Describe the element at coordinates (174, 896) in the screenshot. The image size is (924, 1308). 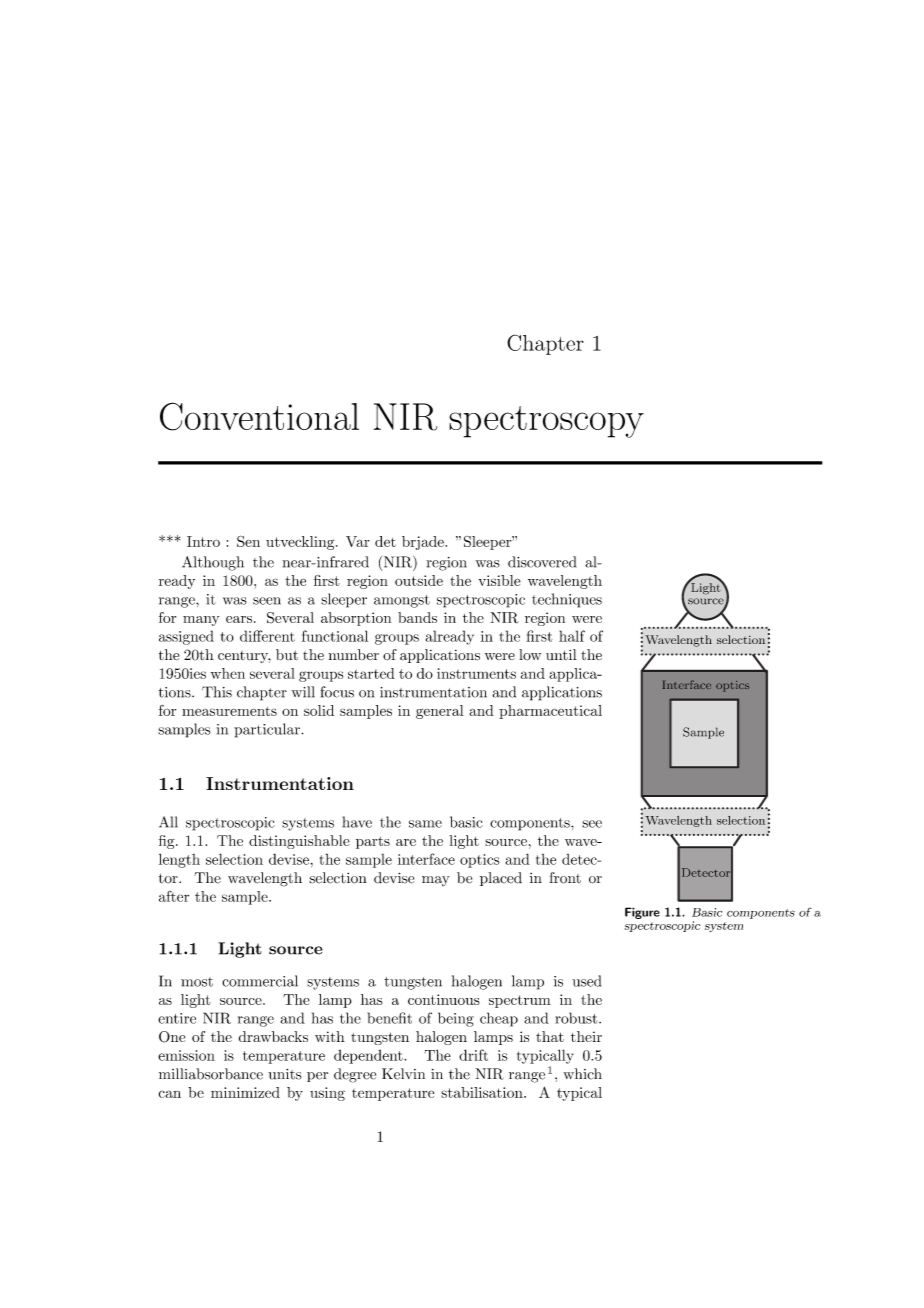
I see `after` at that location.
